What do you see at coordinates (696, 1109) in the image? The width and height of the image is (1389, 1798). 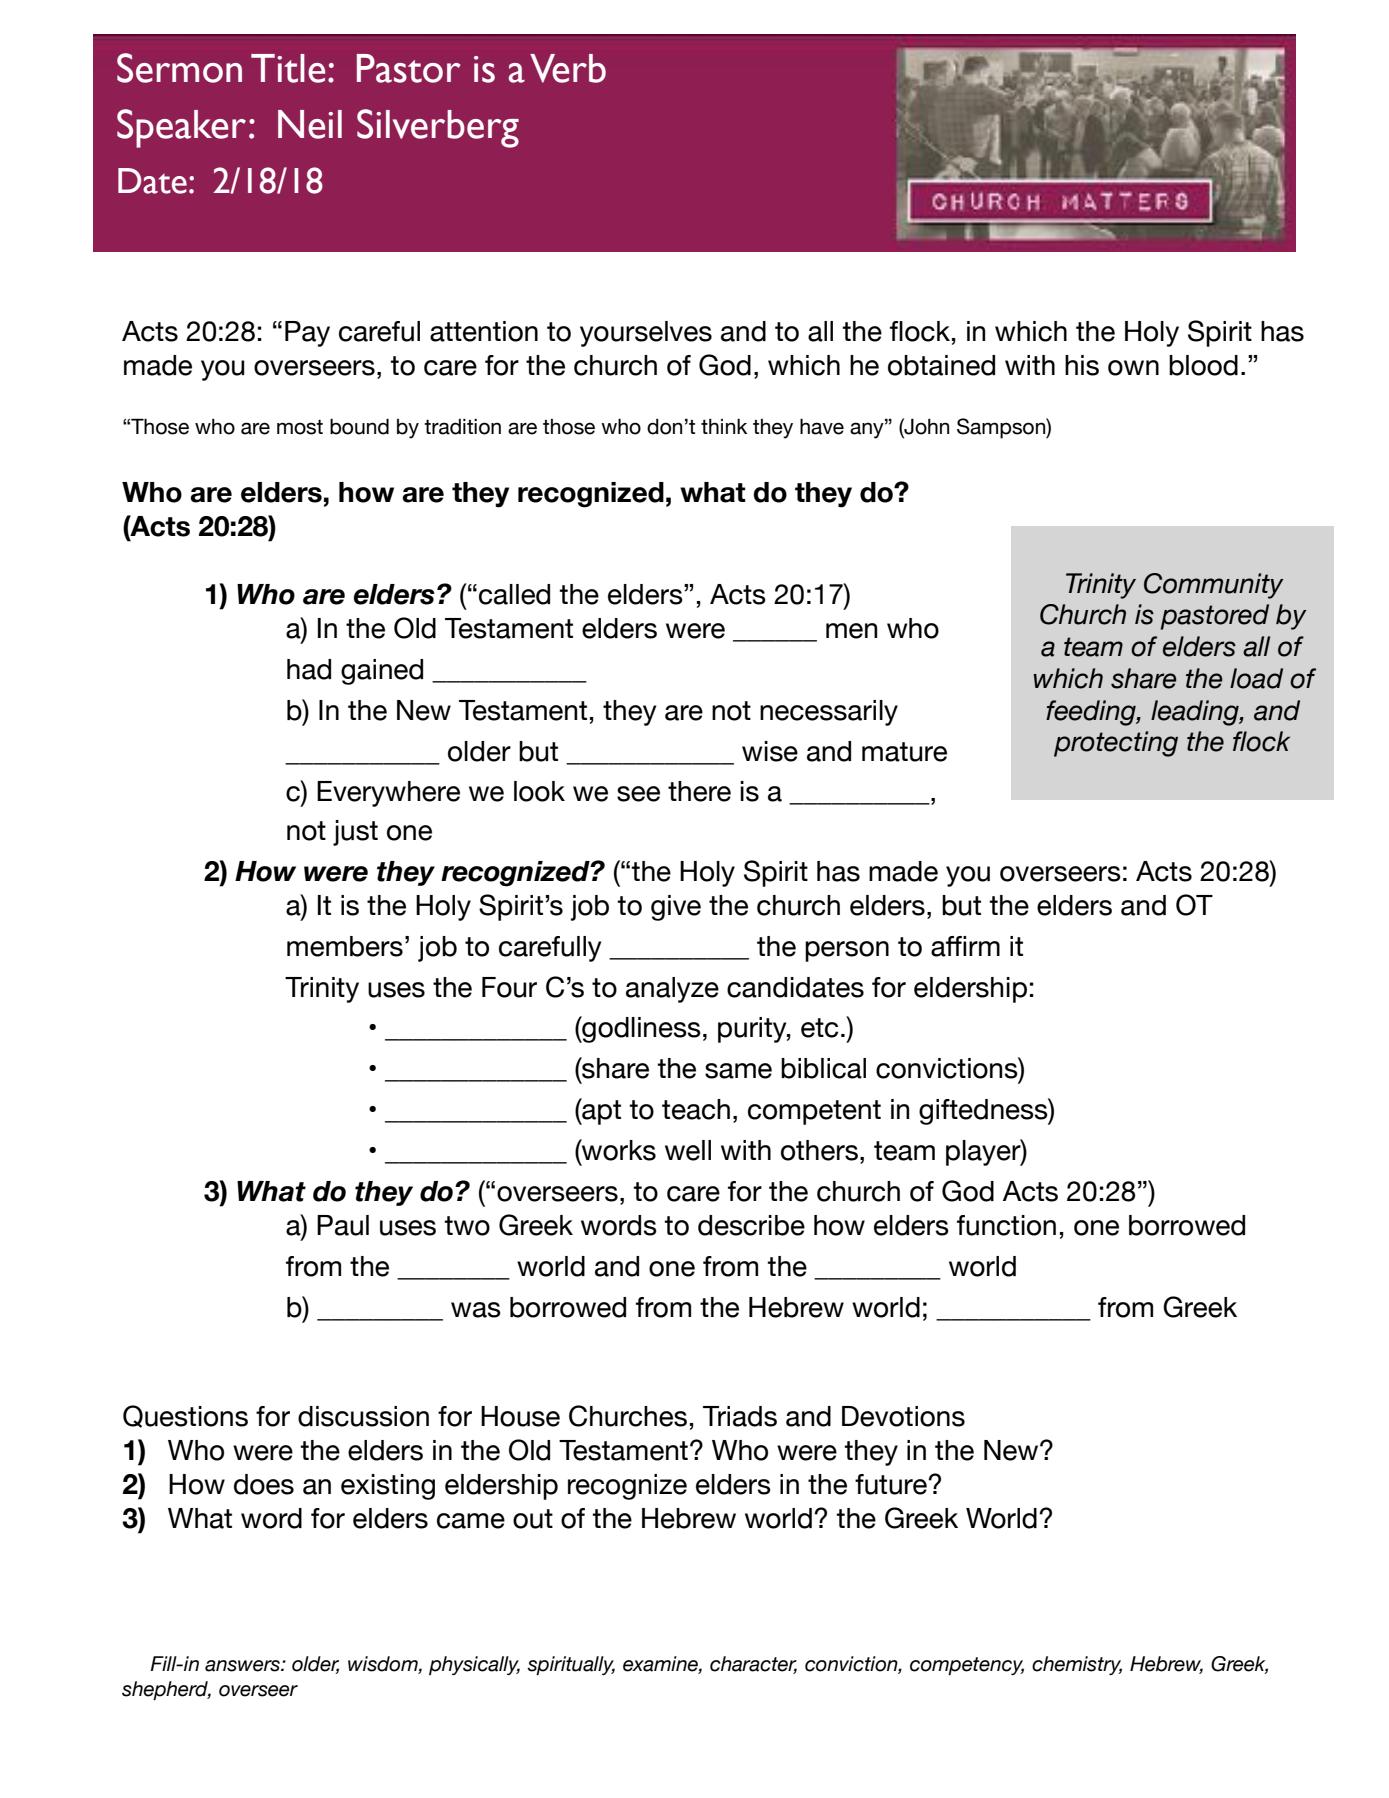 I see `teach` at bounding box center [696, 1109].
